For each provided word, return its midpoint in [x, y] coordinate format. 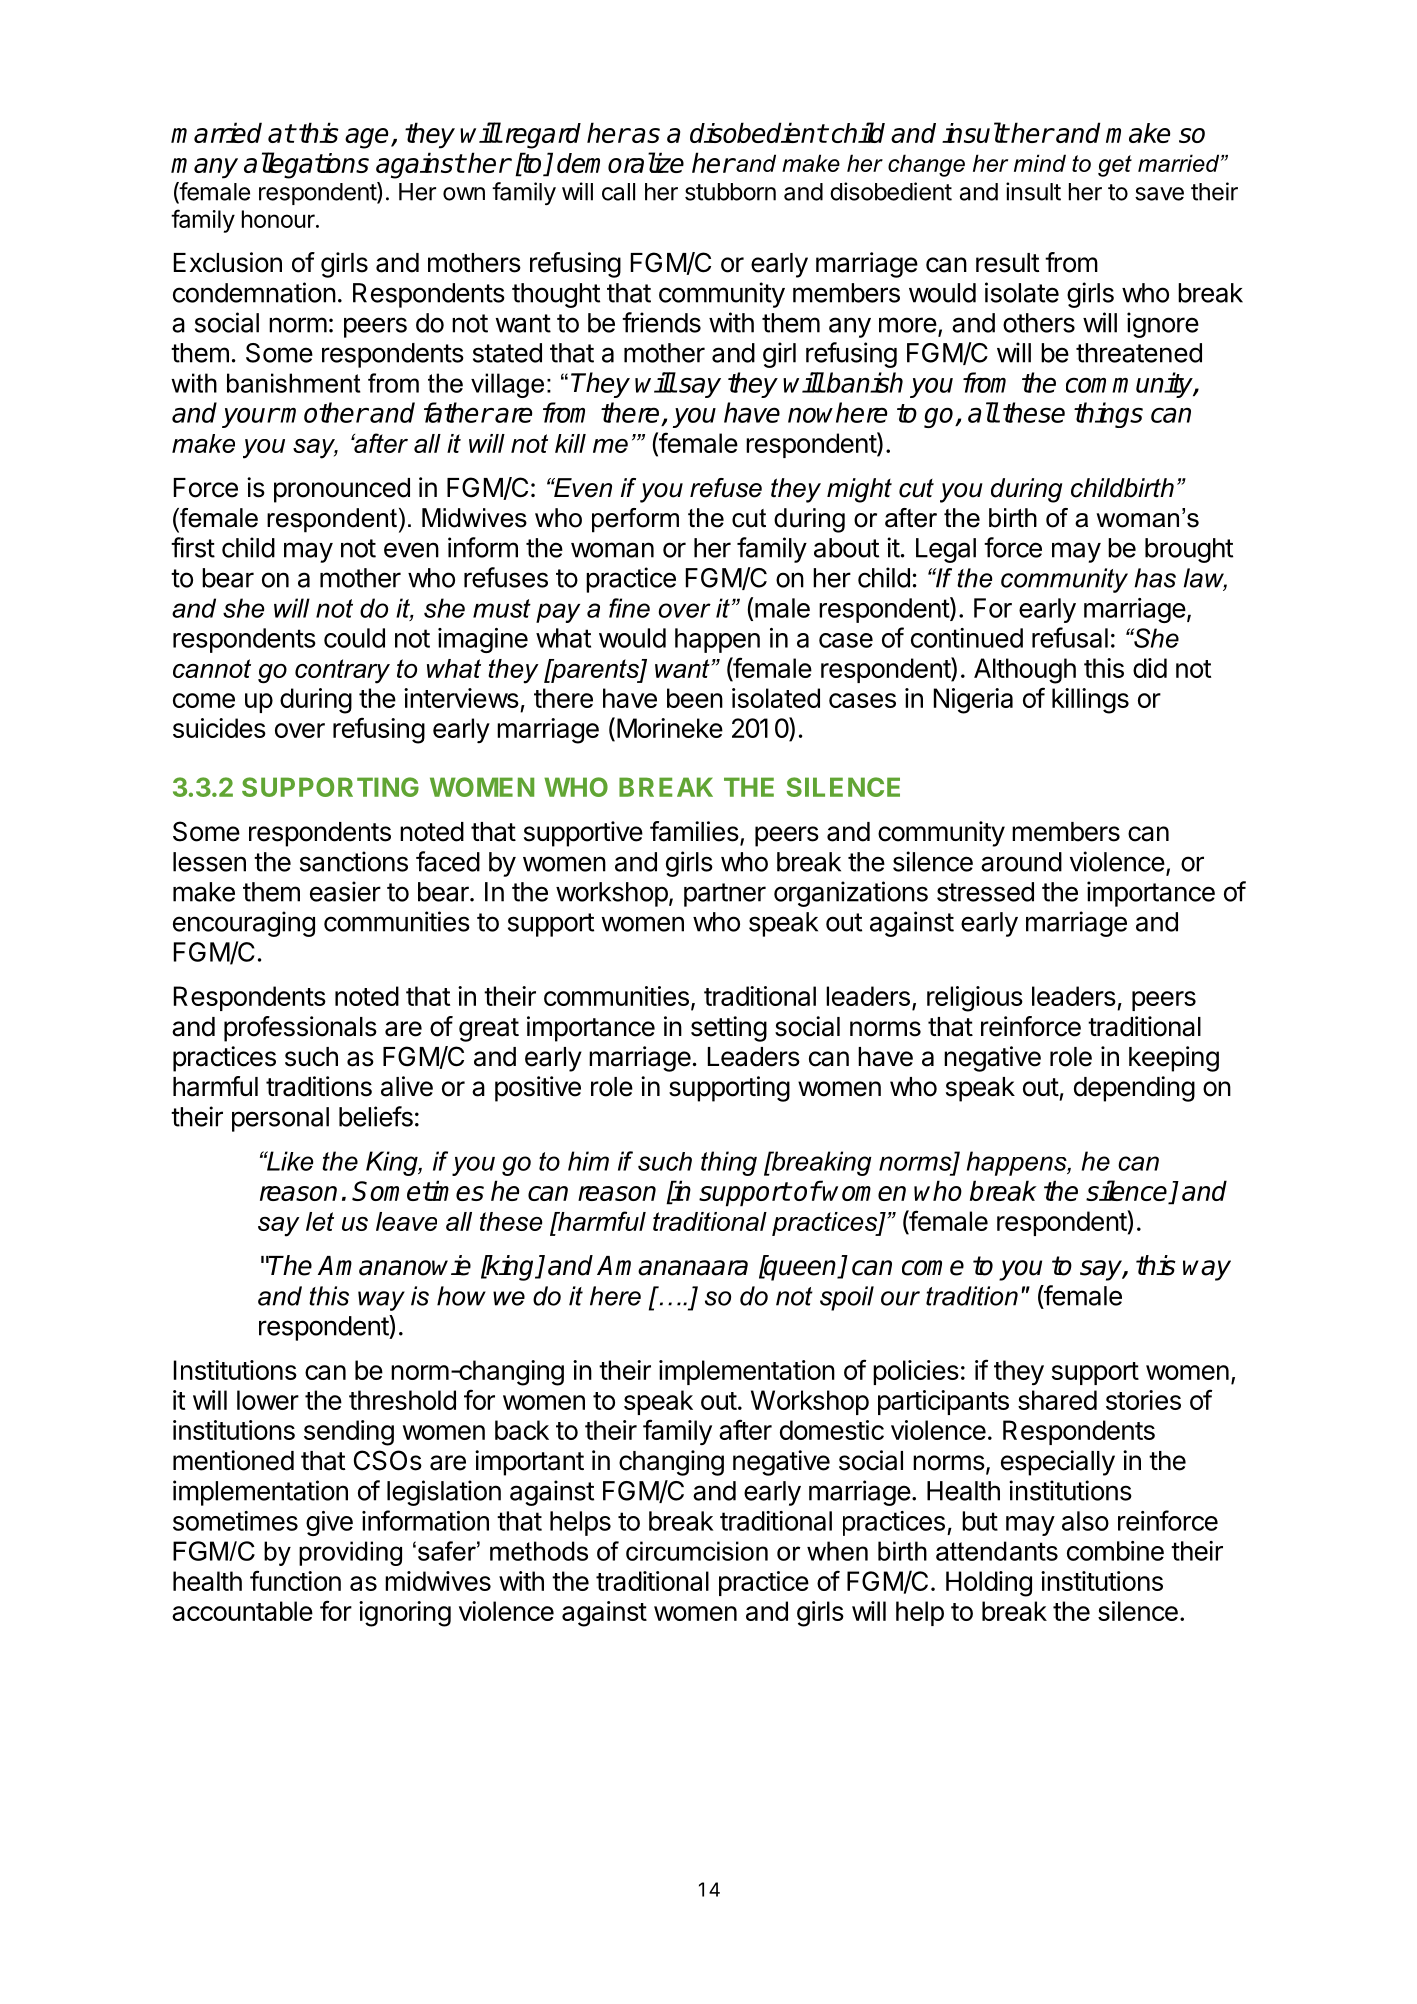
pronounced [342, 490]
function [295, 1580]
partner [725, 895]
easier [345, 891]
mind [1040, 163]
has [1155, 578]
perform [635, 520]
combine [1115, 1551]
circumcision [697, 1551]
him [588, 1161]
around [1021, 862]
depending [1134, 1089]
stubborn [730, 192]
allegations [306, 165]
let [320, 1221]
